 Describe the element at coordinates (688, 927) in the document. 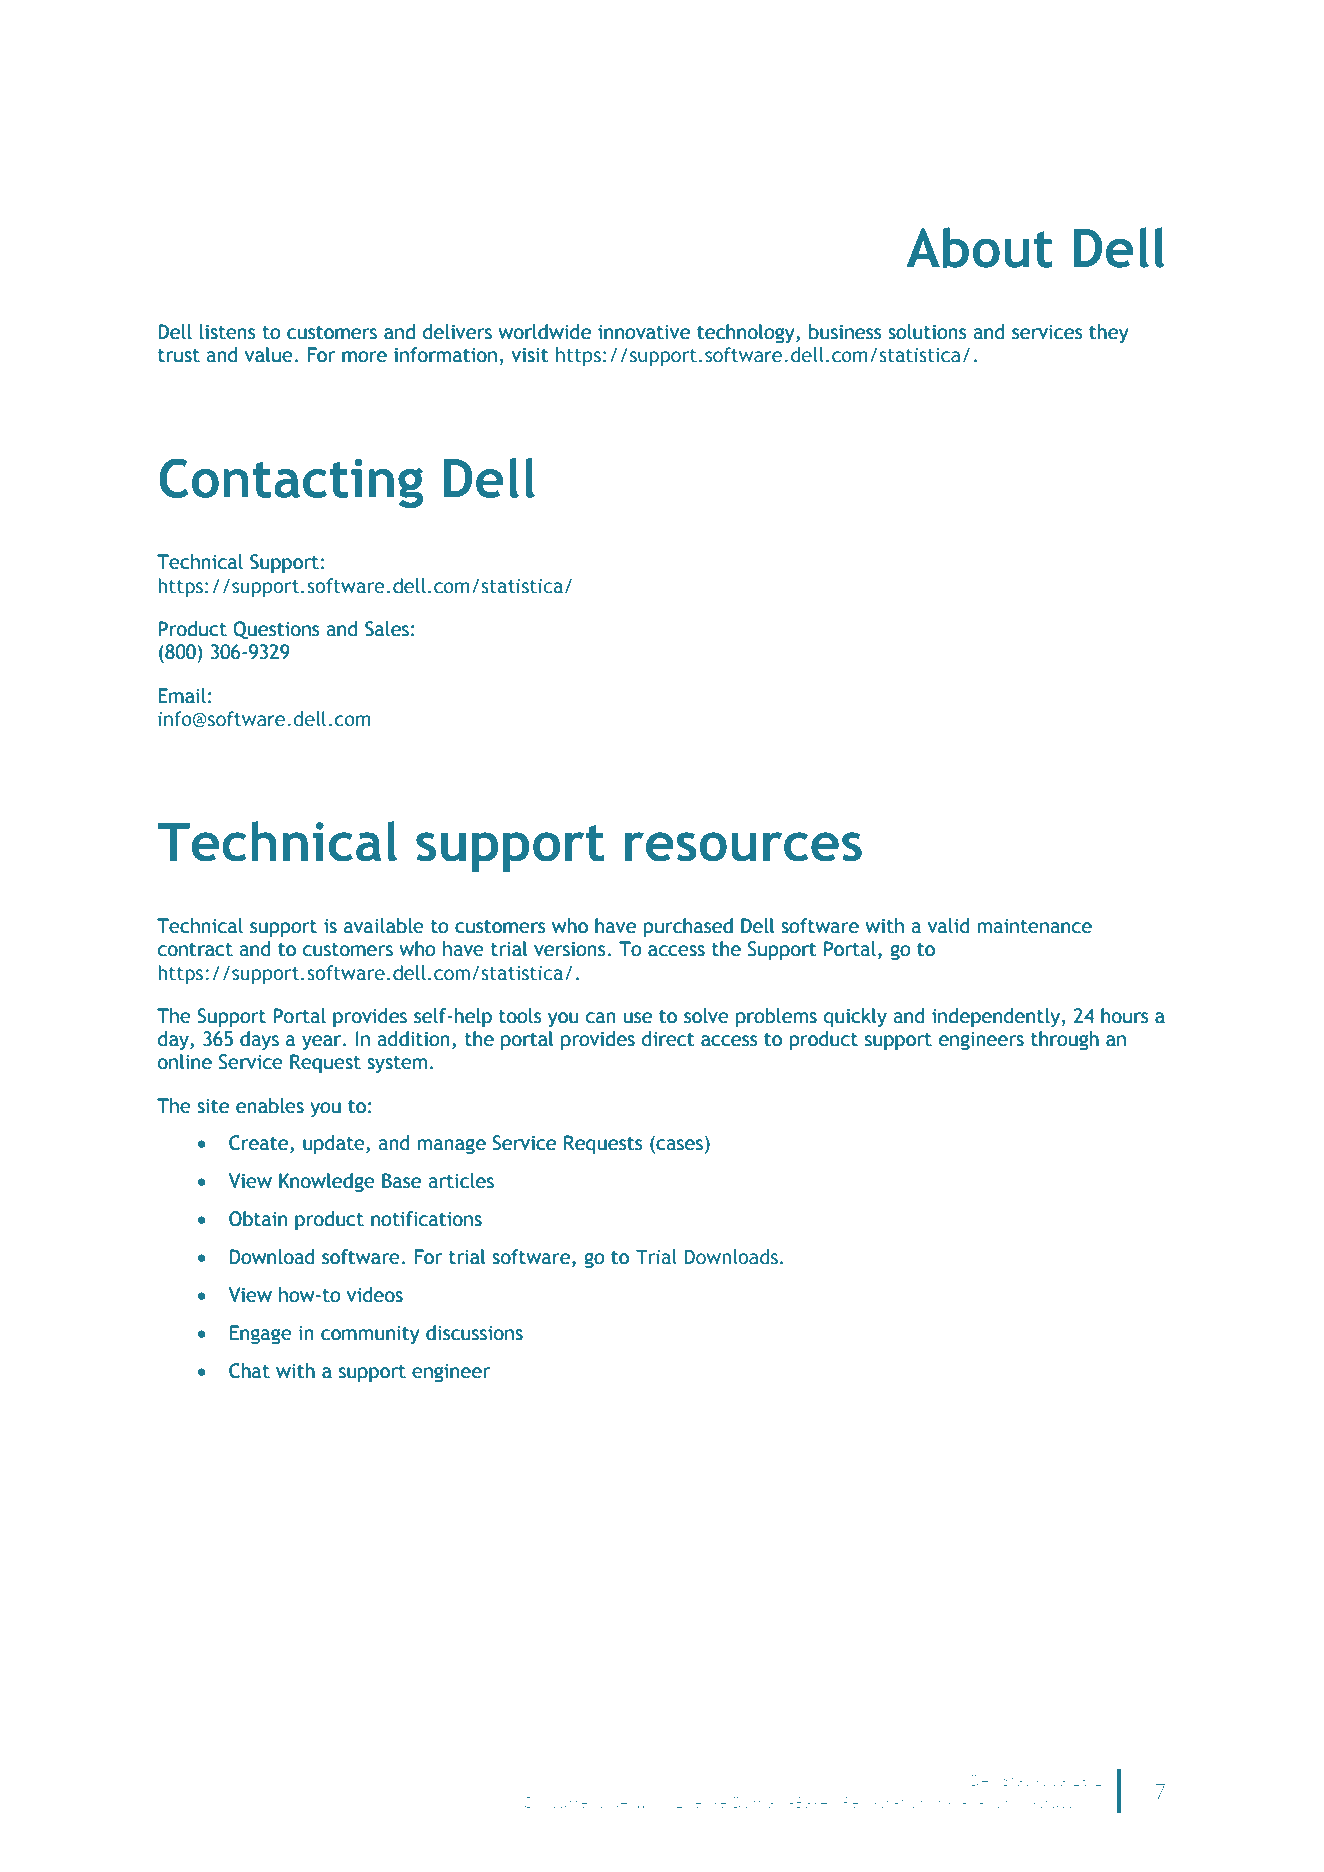

I see `purchased` at that location.
